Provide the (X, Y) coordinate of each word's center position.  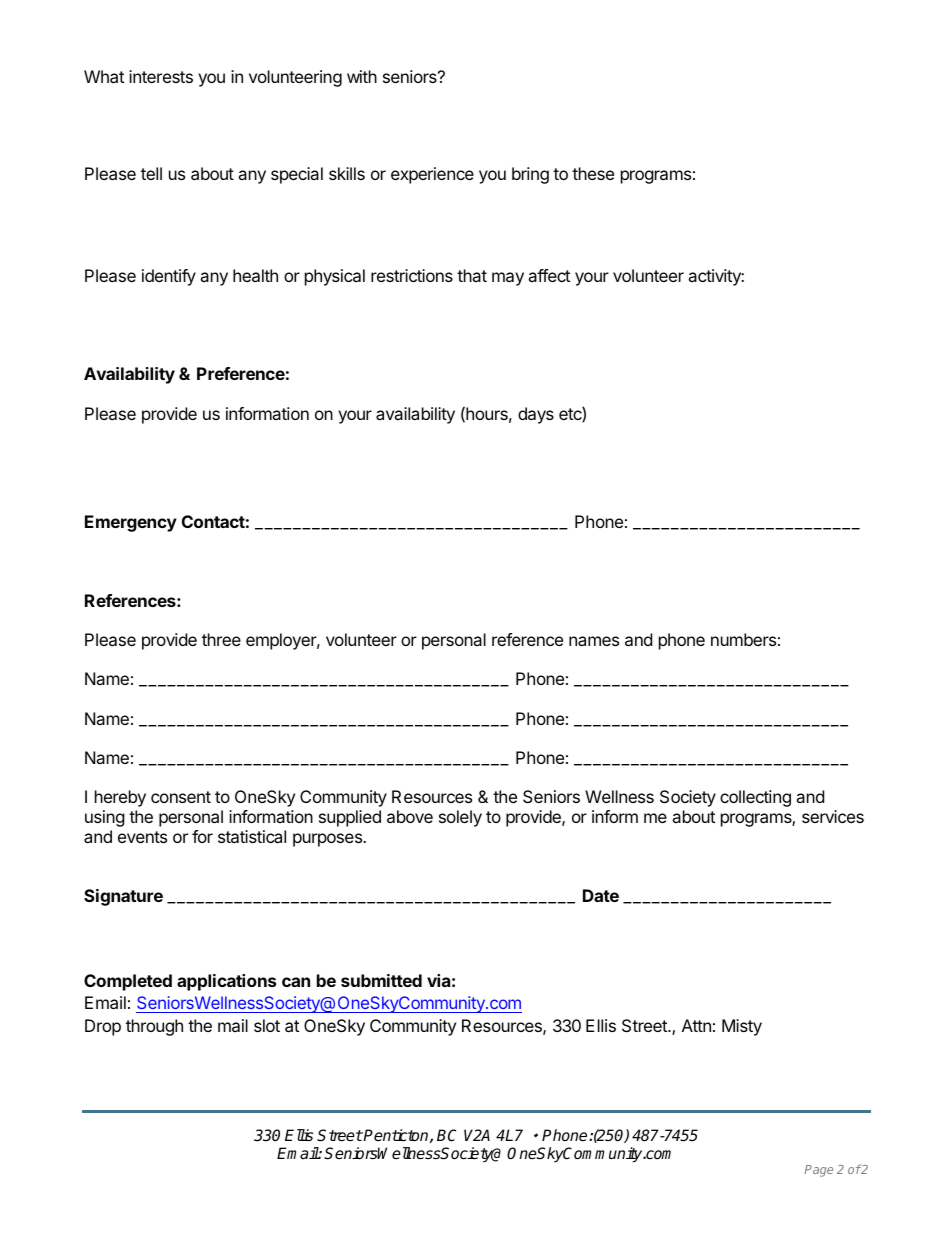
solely (460, 818)
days (536, 415)
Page (819, 1171)
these (593, 173)
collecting (755, 798)
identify (169, 277)
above (410, 816)
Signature (123, 897)
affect (549, 275)
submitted (381, 980)
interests (161, 76)
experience (432, 175)
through (154, 1027)
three (221, 639)
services (833, 816)
